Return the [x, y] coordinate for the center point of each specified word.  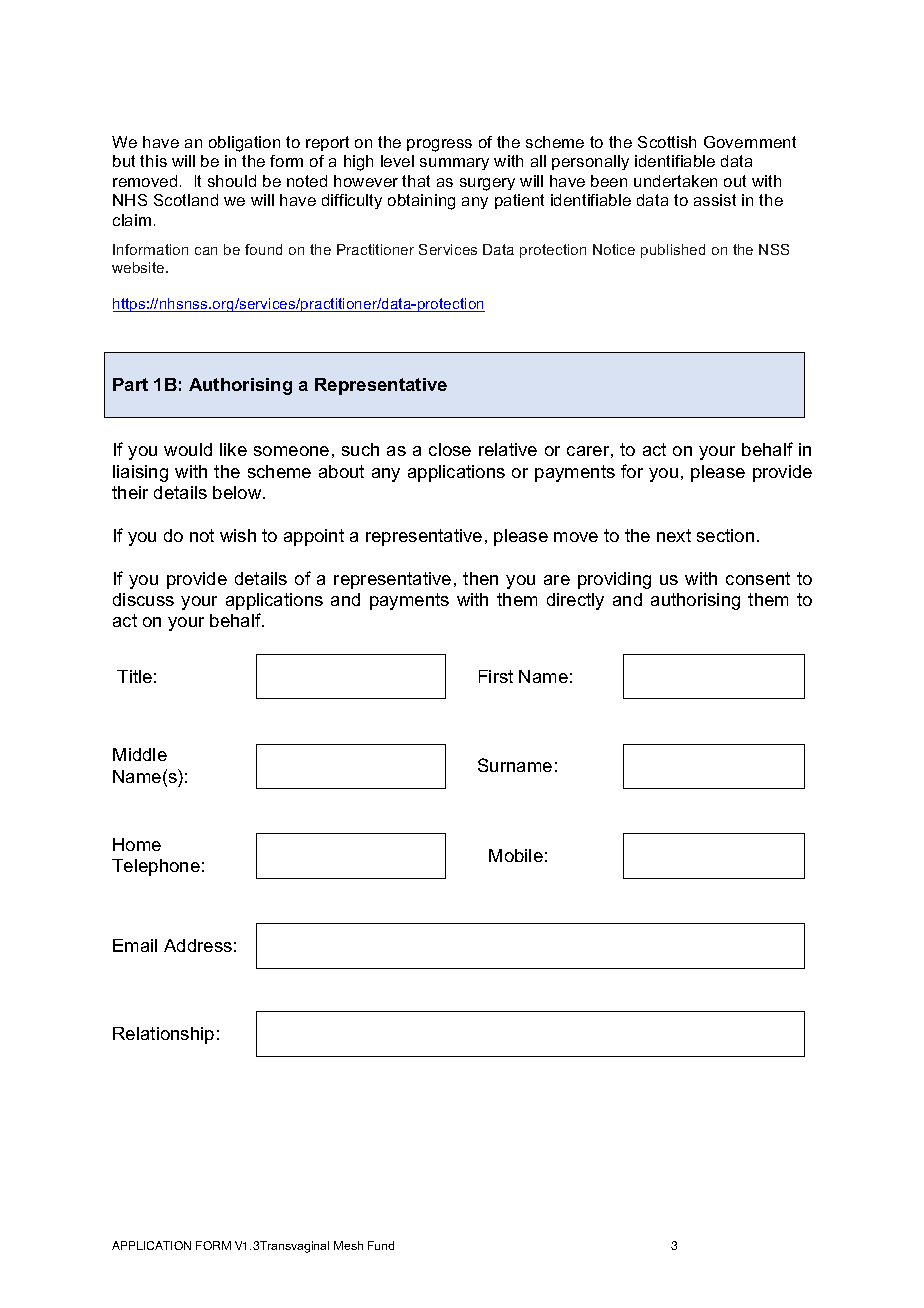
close [450, 449]
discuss [143, 599]
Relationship [163, 1035]
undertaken [675, 181]
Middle [140, 754]
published [673, 251]
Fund [381, 1245]
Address [198, 945]
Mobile [516, 855]
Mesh [348, 1245]
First [496, 676]
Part [130, 384]
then [480, 578]
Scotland [186, 200]
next [674, 535]
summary [454, 164]
